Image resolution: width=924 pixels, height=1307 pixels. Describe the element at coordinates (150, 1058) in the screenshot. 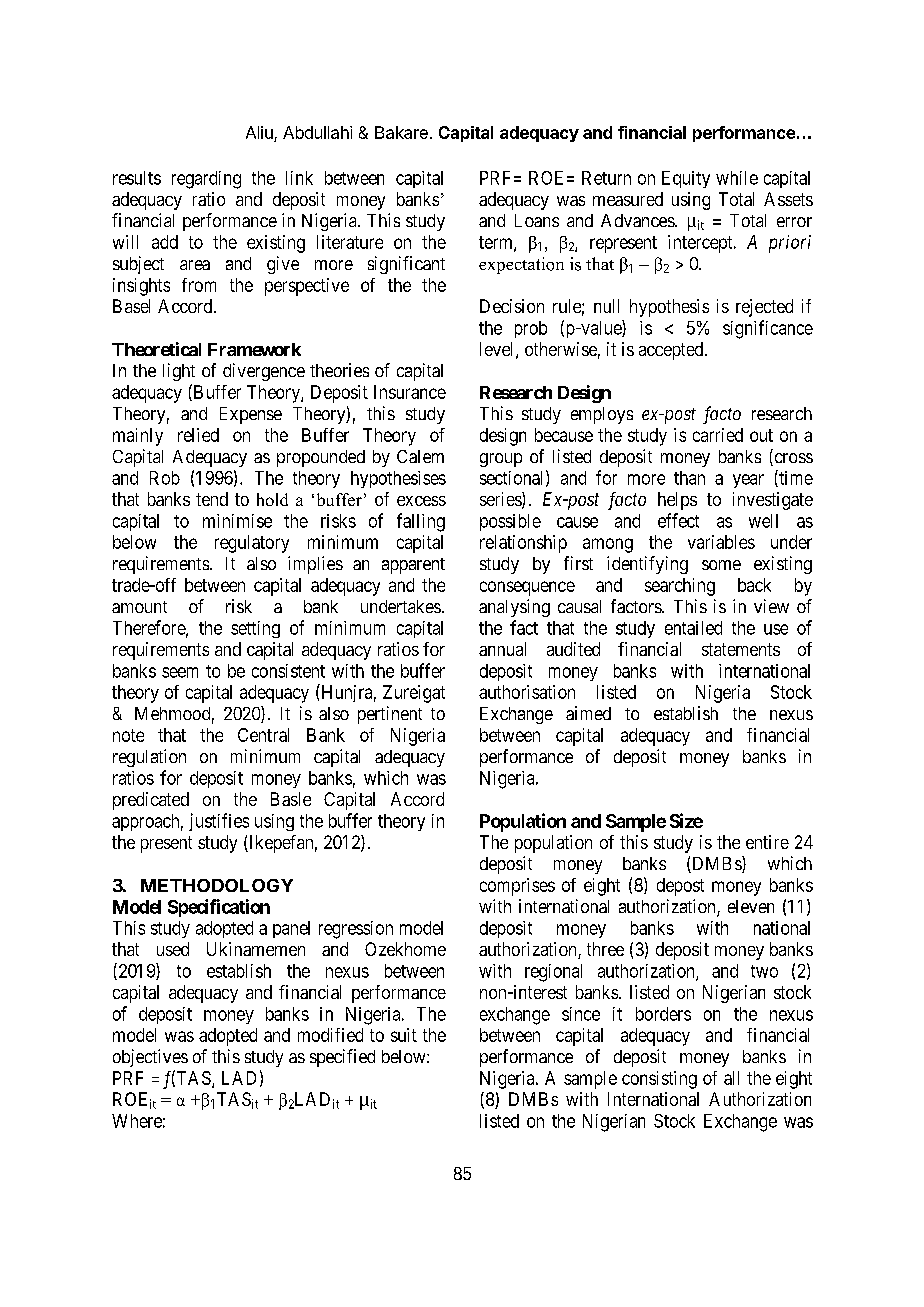

I see `objectives` at that location.
